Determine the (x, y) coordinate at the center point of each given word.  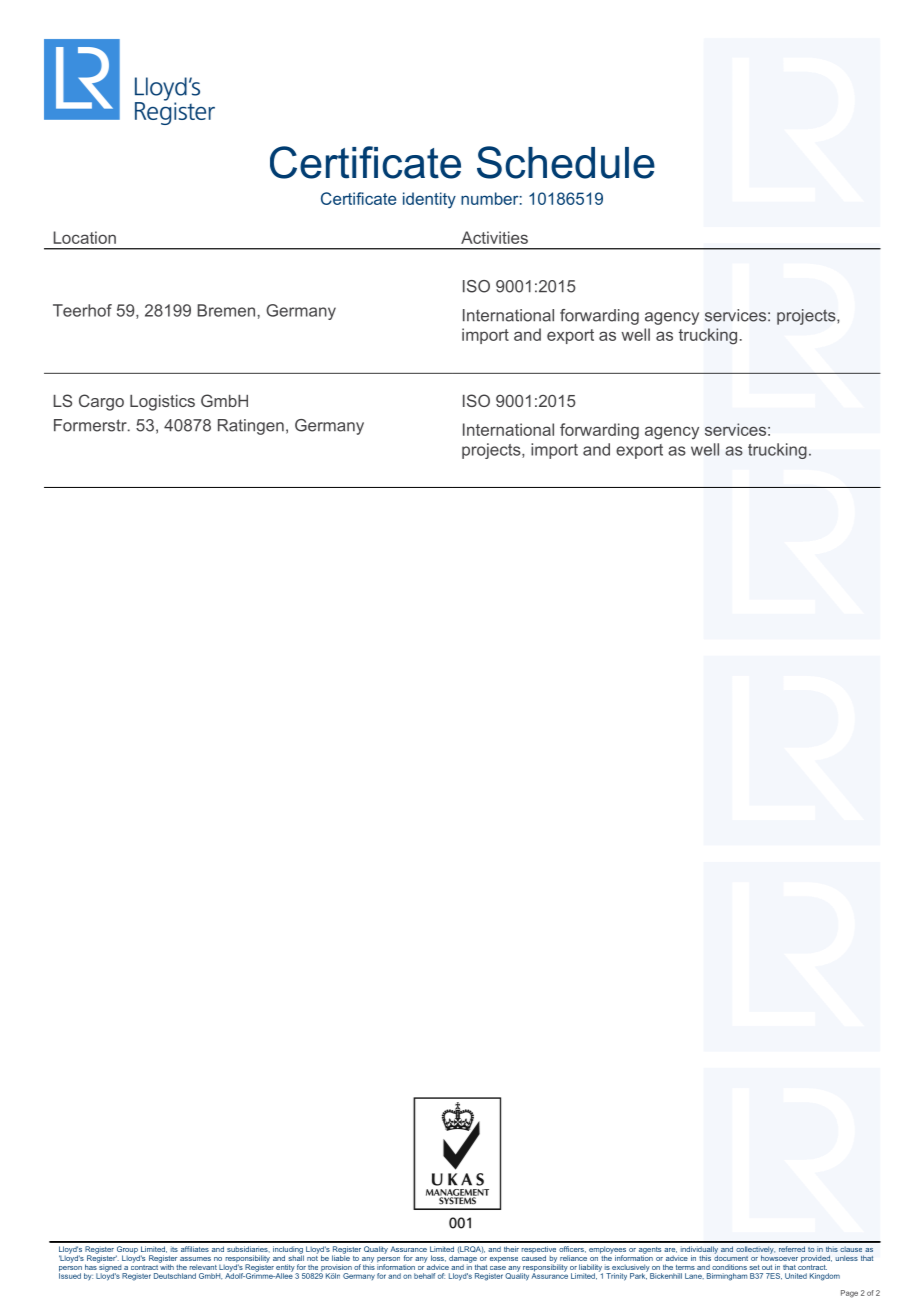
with (166, 1266)
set (755, 1267)
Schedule (566, 162)
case (498, 1268)
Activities (494, 237)
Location (85, 237)
